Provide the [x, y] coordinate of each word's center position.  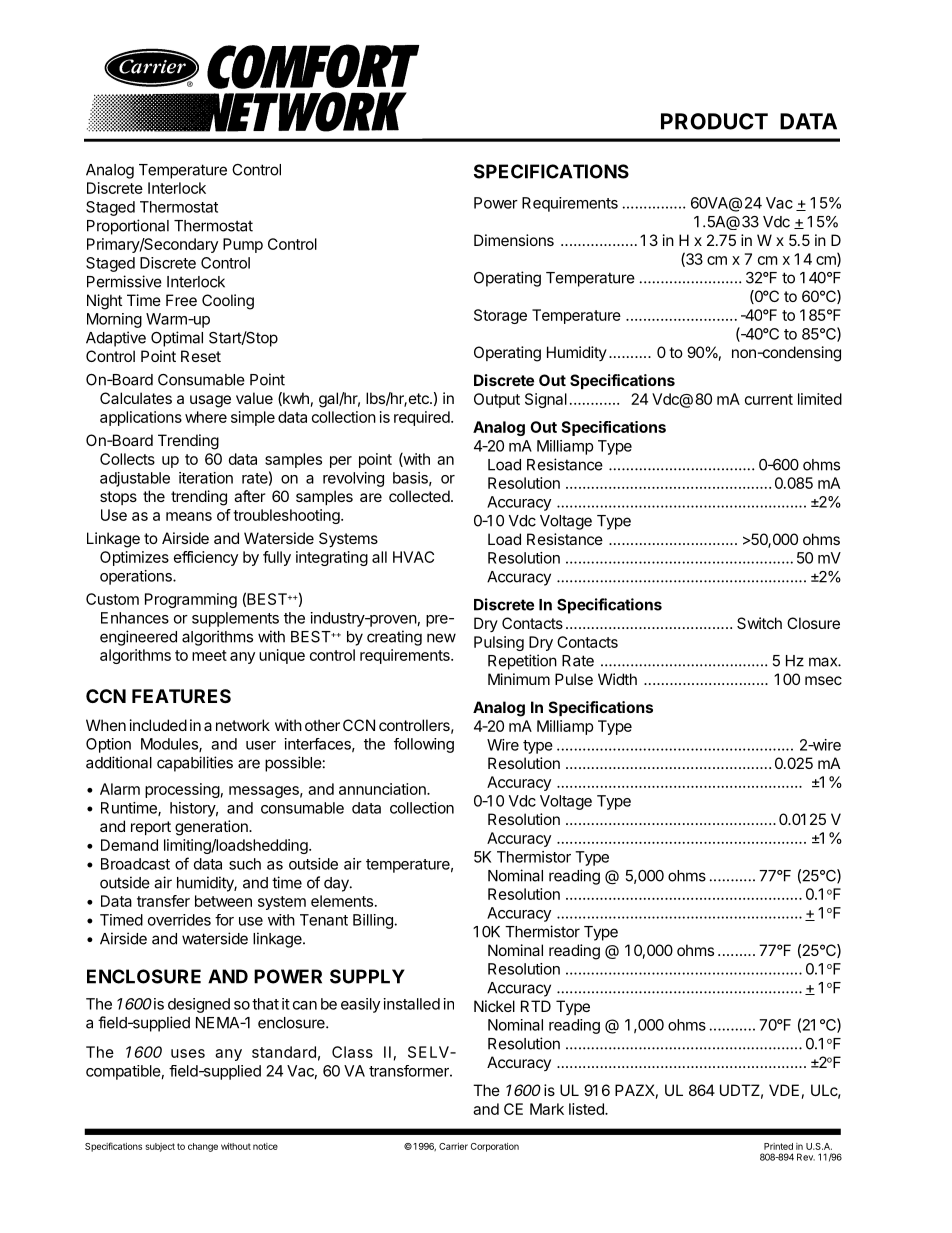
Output [497, 400]
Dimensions [514, 240]
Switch [759, 623]
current [769, 399]
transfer [163, 901]
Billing [373, 921]
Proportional [128, 227]
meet [209, 655]
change [203, 1147]
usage [210, 401]
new [441, 638]
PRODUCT [714, 121]
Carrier [453, 1146]
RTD [536, 1006]
